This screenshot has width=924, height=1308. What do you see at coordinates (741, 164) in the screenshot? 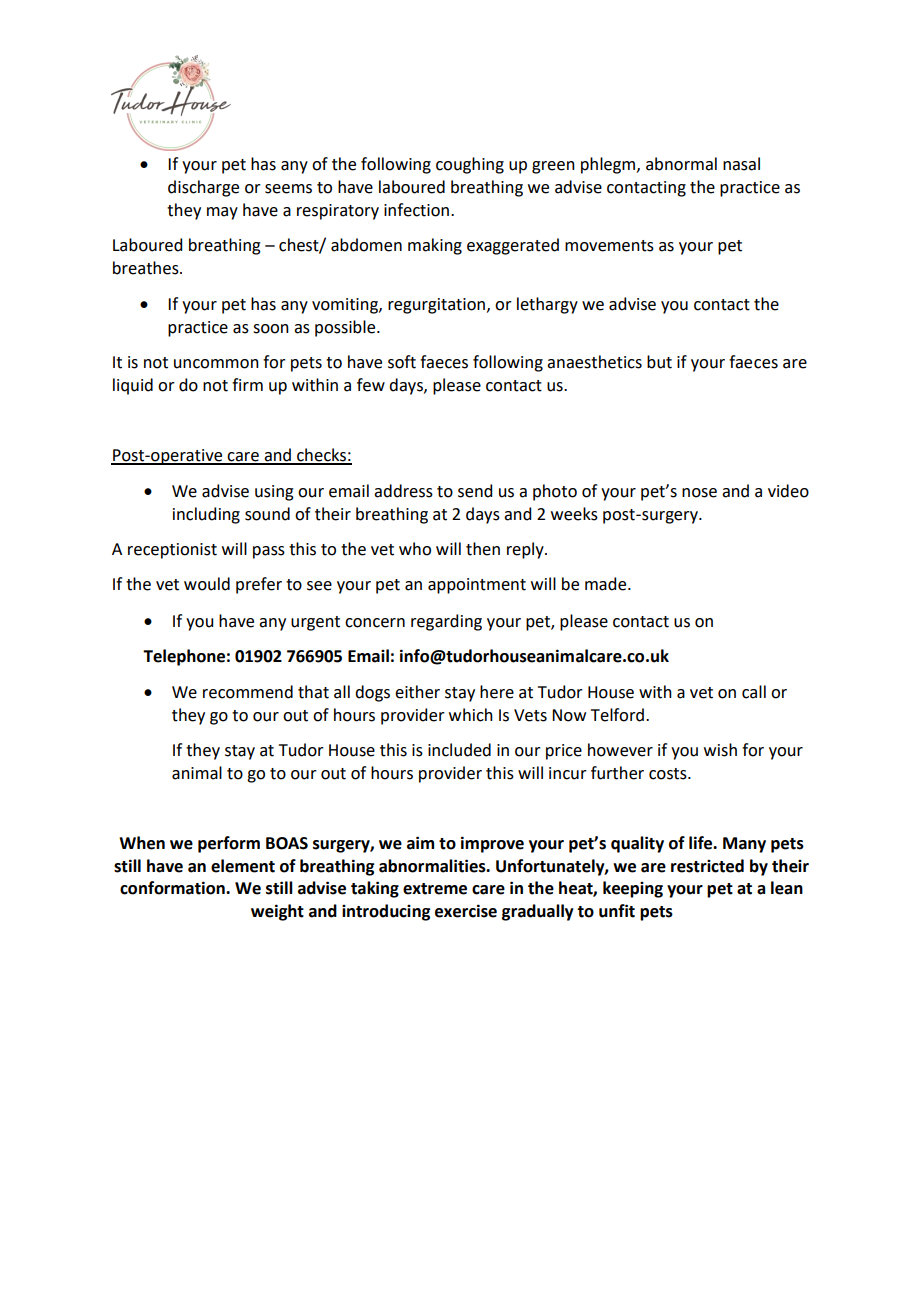
I see `nasal` at bounding box center [741, 164].
